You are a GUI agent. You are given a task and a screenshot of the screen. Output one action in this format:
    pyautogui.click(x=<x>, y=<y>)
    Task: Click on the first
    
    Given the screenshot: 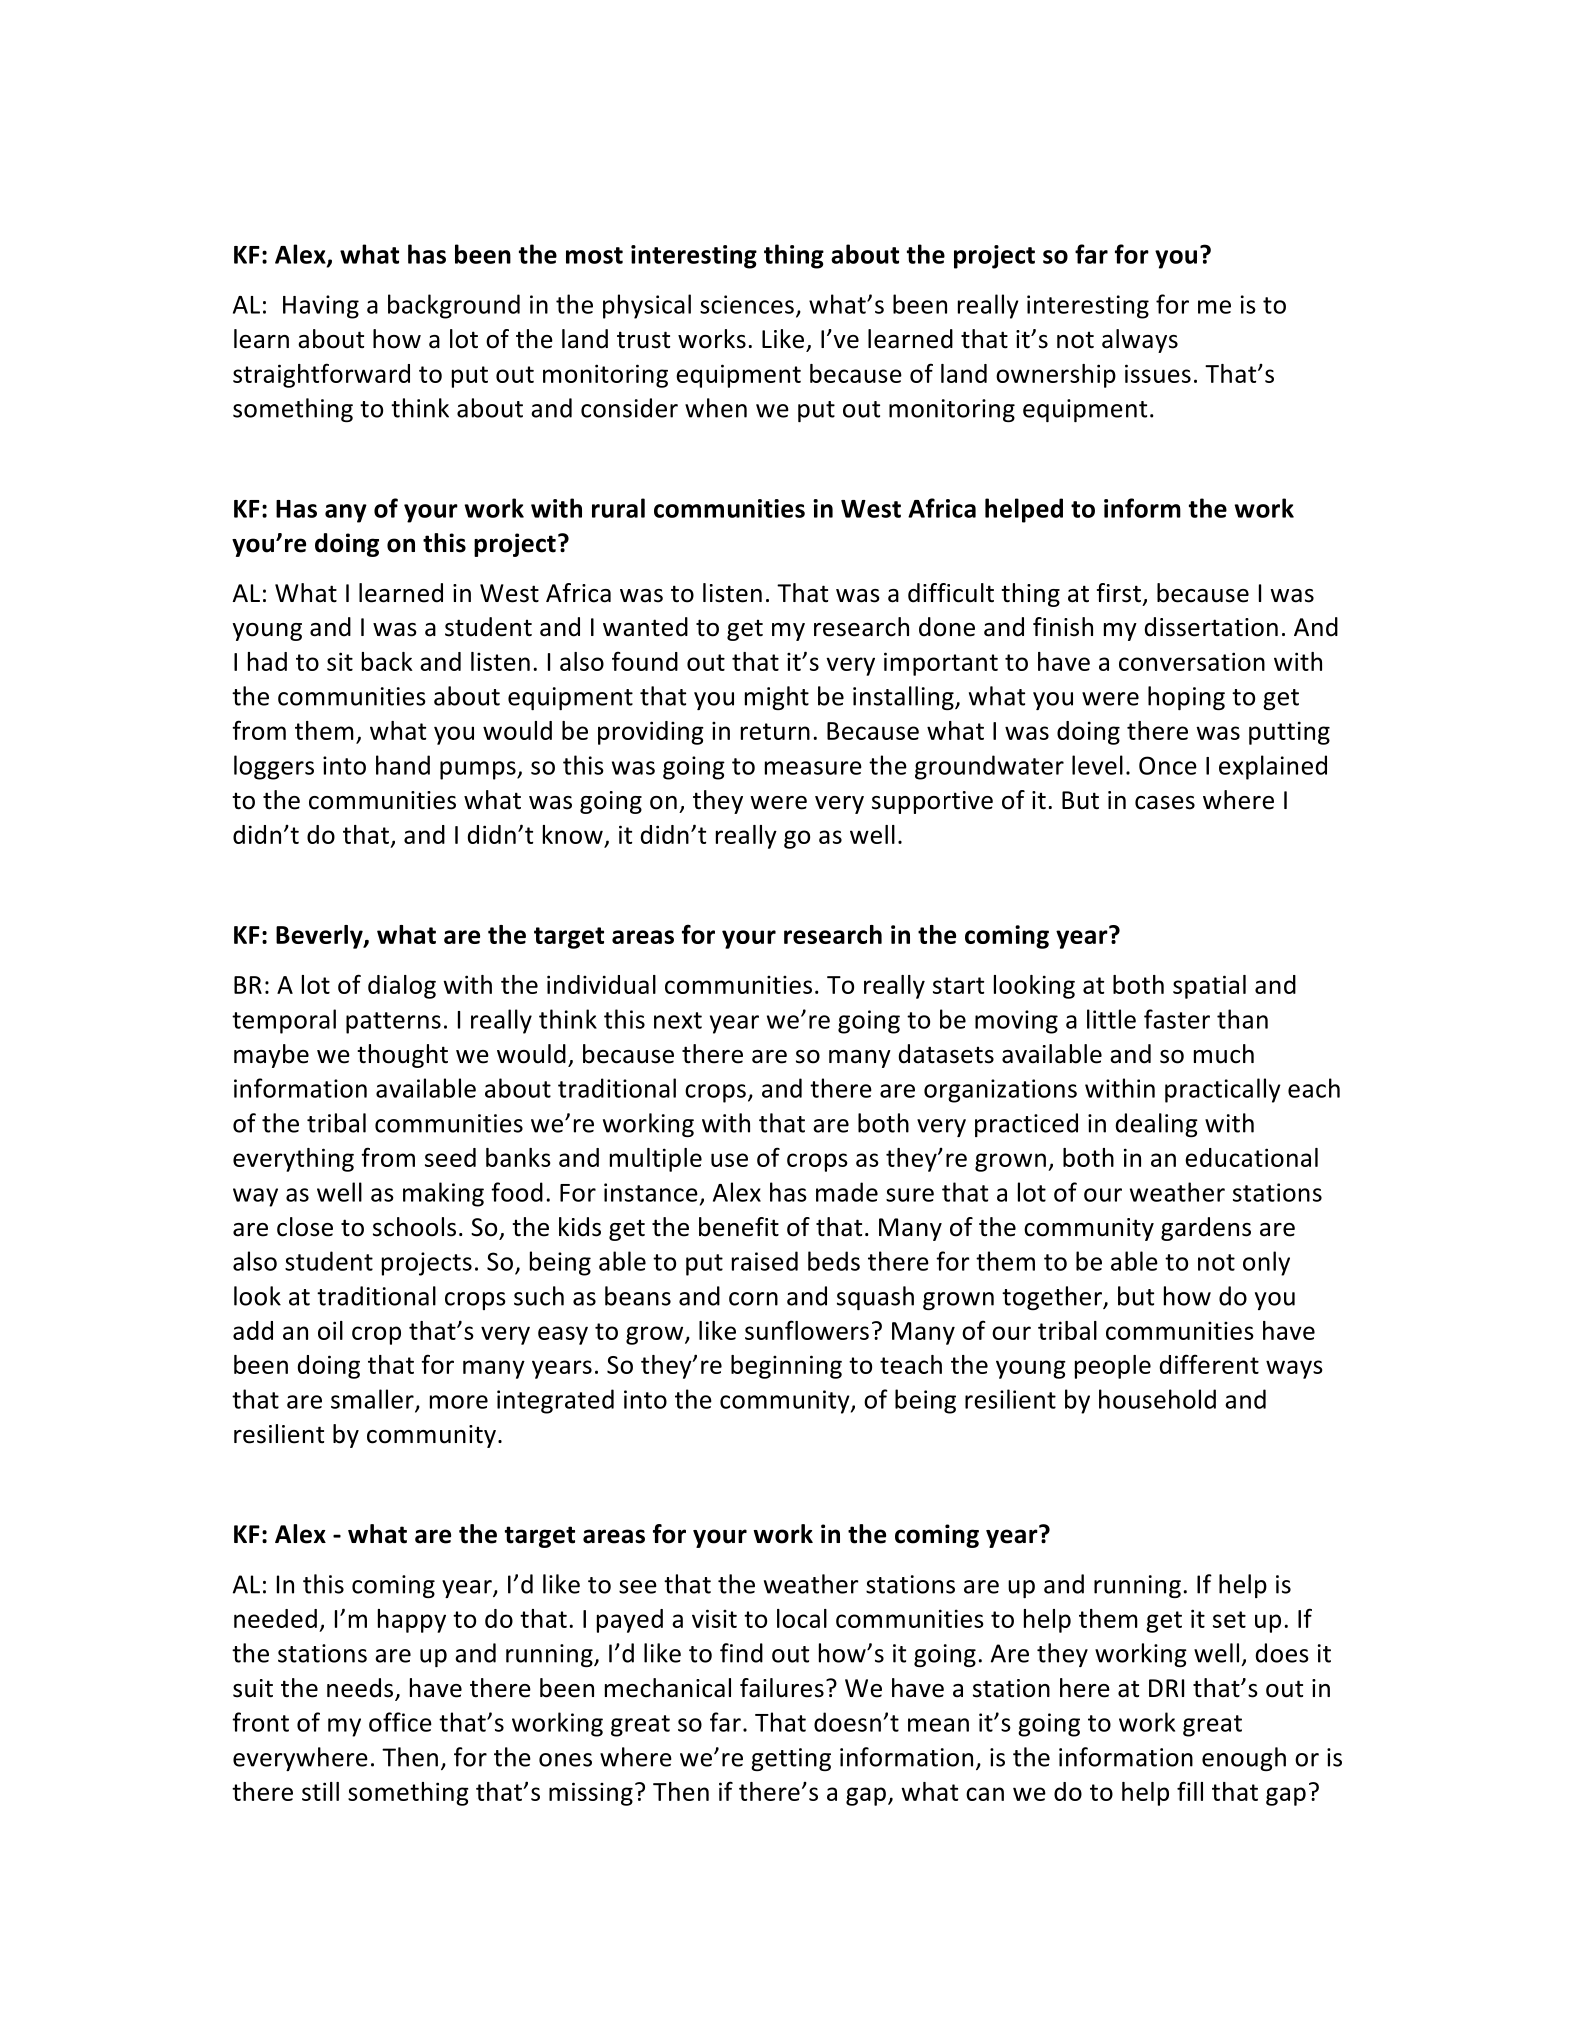 What is the action you would take?
    pyautogui.click(x=1119, y=593)
